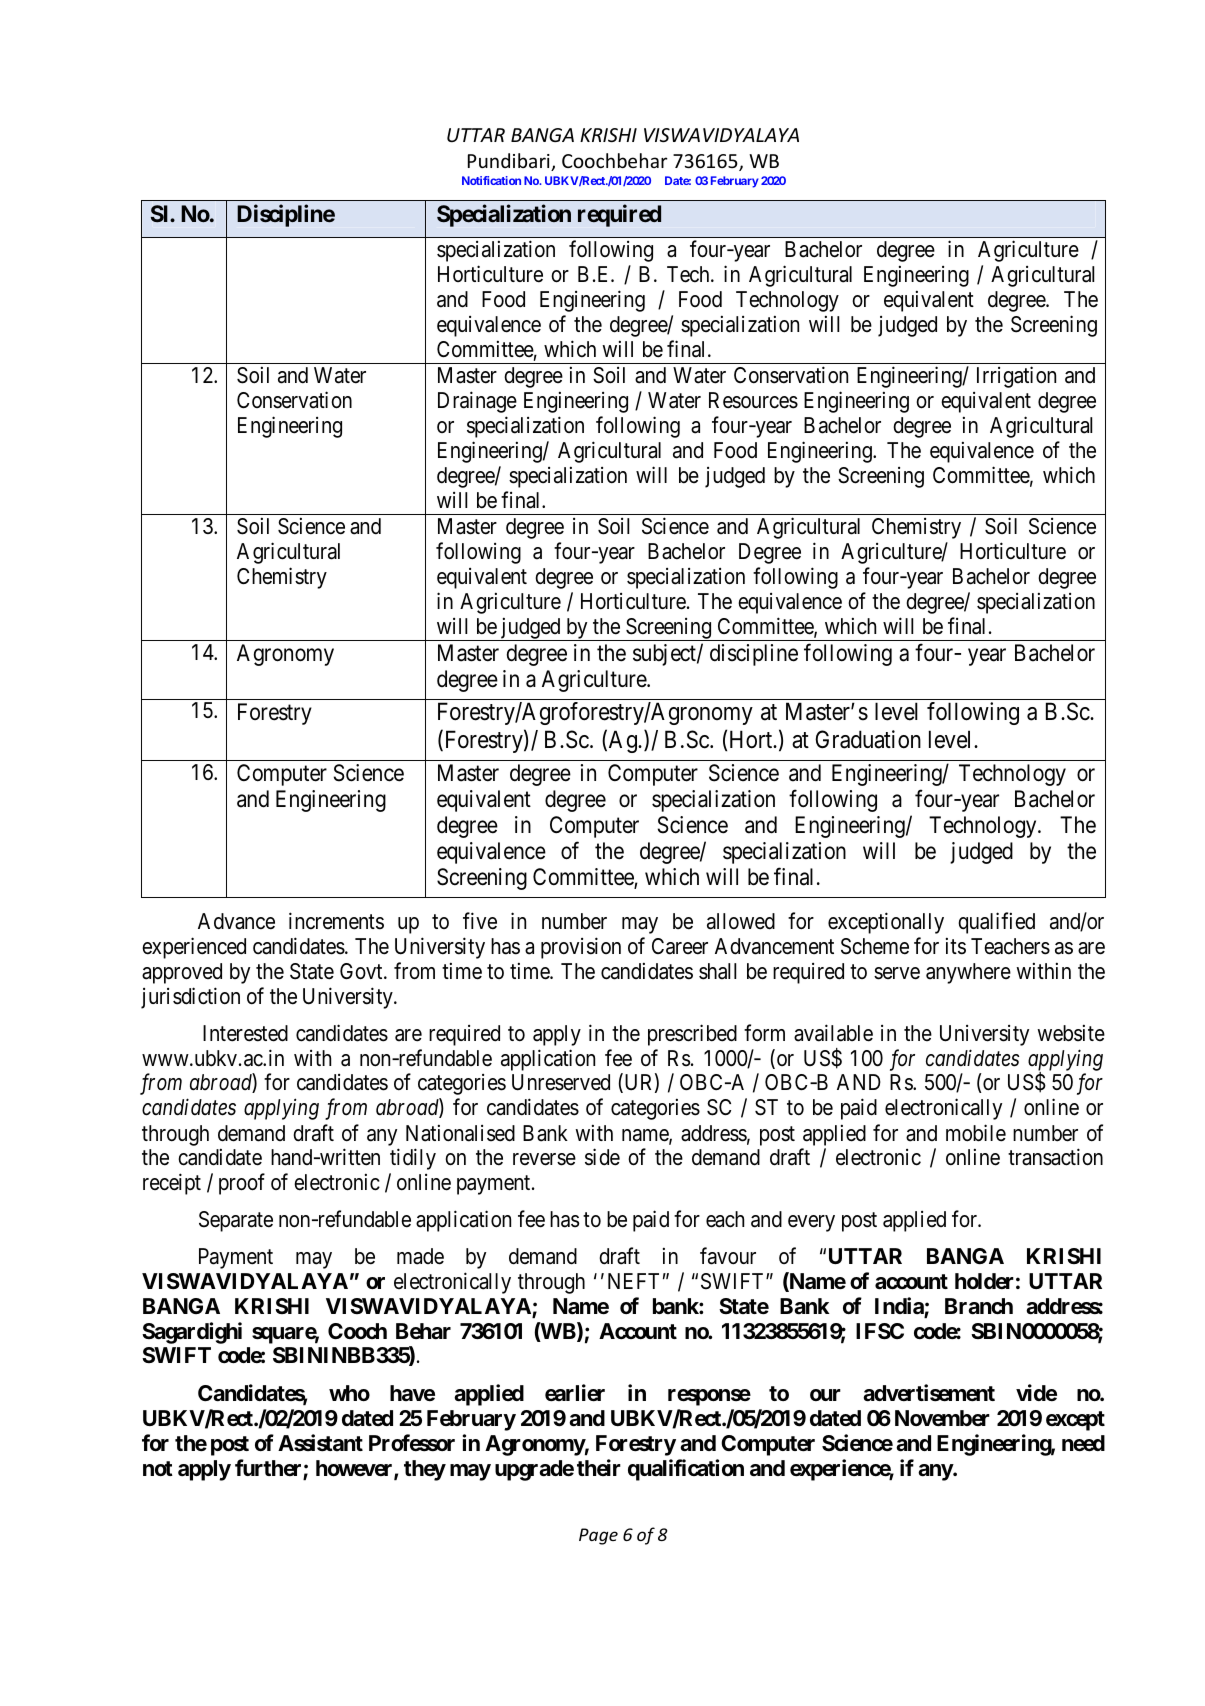 The image size is (1205, 1706). Describe the element at coordinates (1016, 377) in the screenshot. I see `Irrigation` at that location.
